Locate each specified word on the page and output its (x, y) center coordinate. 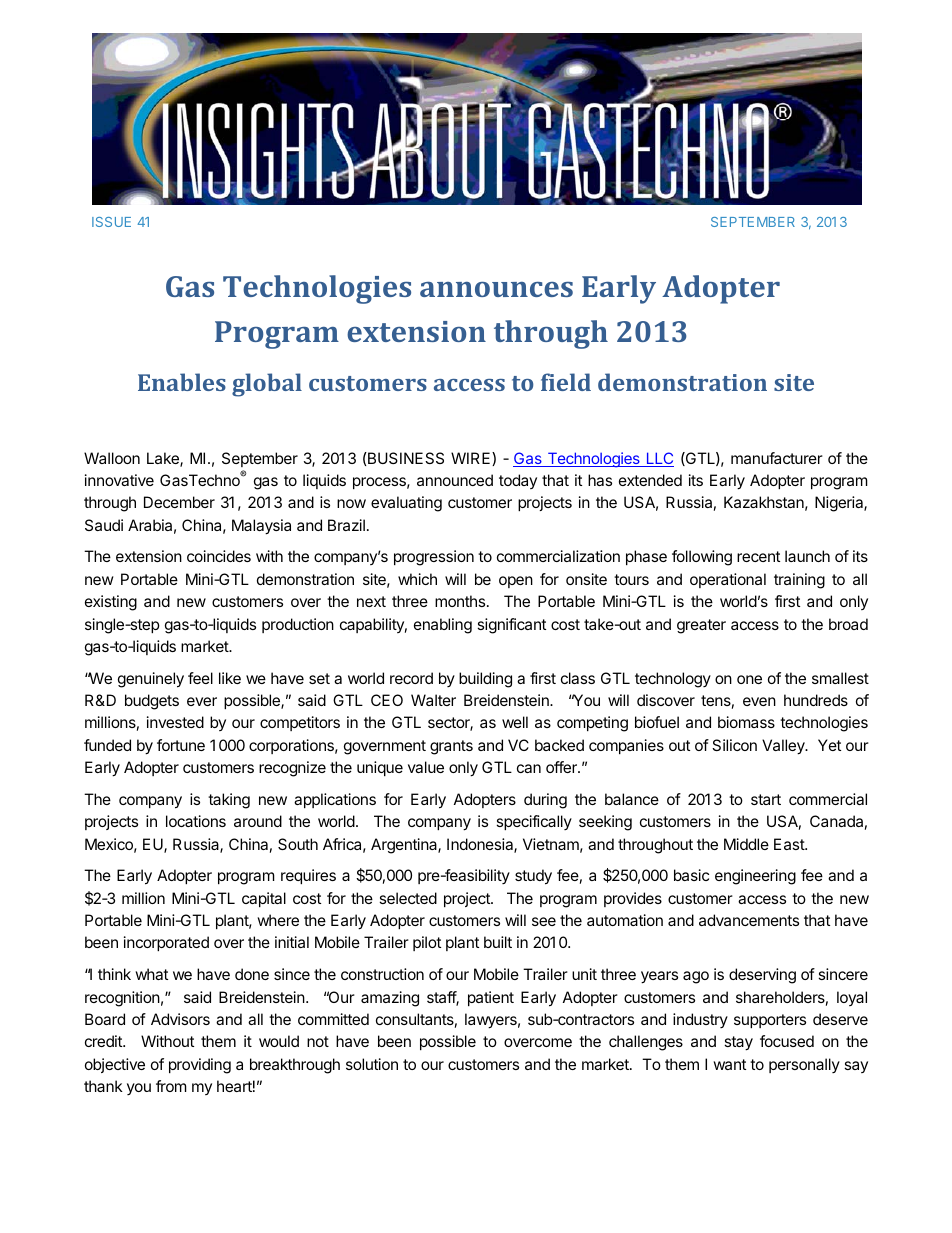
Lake (164, 459)
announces (496, 289)
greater (701, 626)
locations (196, 821)
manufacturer (777, 458)
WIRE (472, 459)
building (485, 680)
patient (491, 998)
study (533, 877)
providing (200, 1066)
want (729, 1064)
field (566, 382)
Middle (746, 844)
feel (200, 678)
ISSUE (111, 222)
